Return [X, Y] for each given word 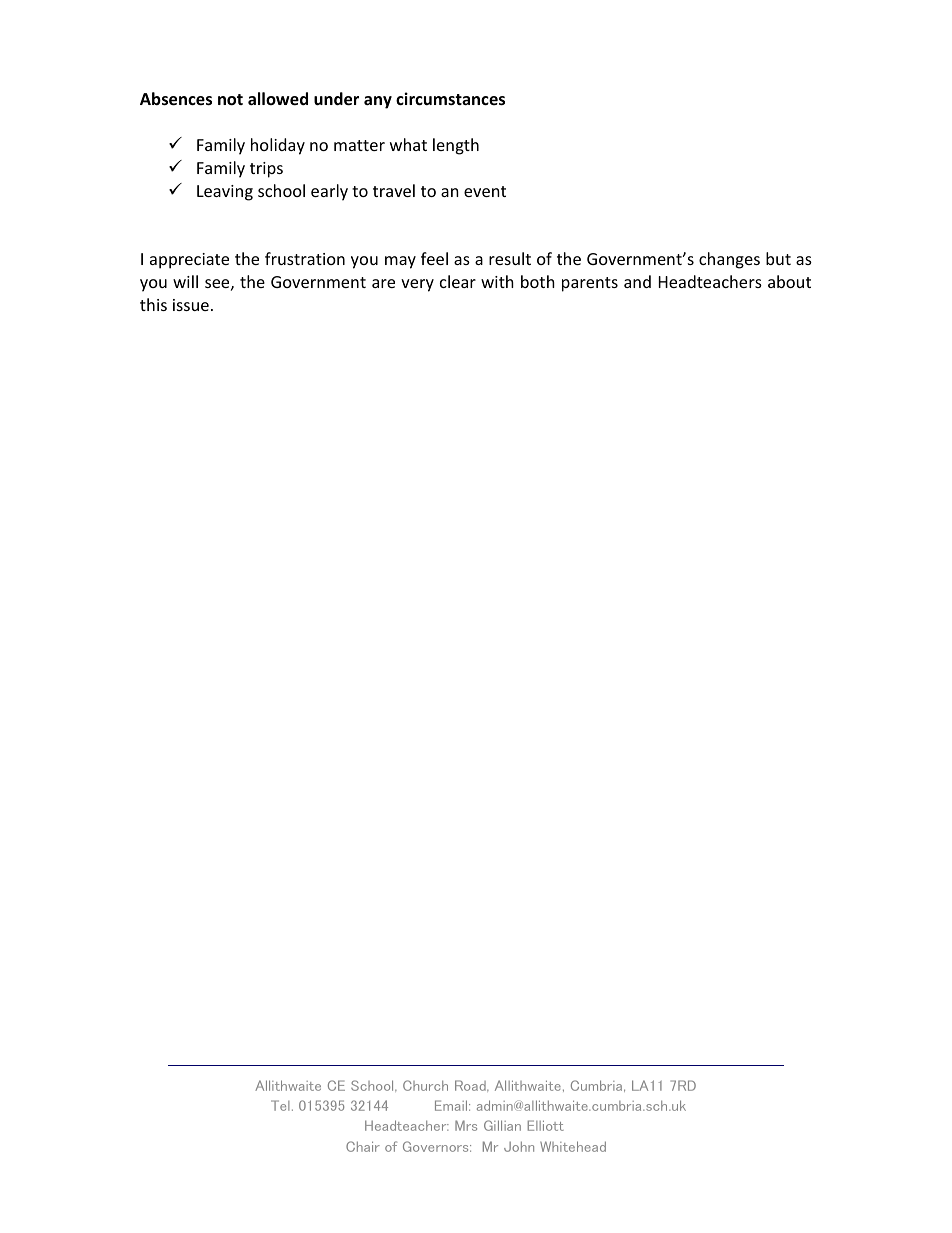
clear [458, 281]
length [456, 146]
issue [191, 305]
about [789, 281]
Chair [363, 1146]
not [230, 100]
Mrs [466, 1125]
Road [471, 1086]
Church [425, 1085]
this [153, 304]
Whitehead [573, 1146]
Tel [280, 1105]
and [637, 281]
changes [729, 260]
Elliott [545, 1125]
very [417, 285]
